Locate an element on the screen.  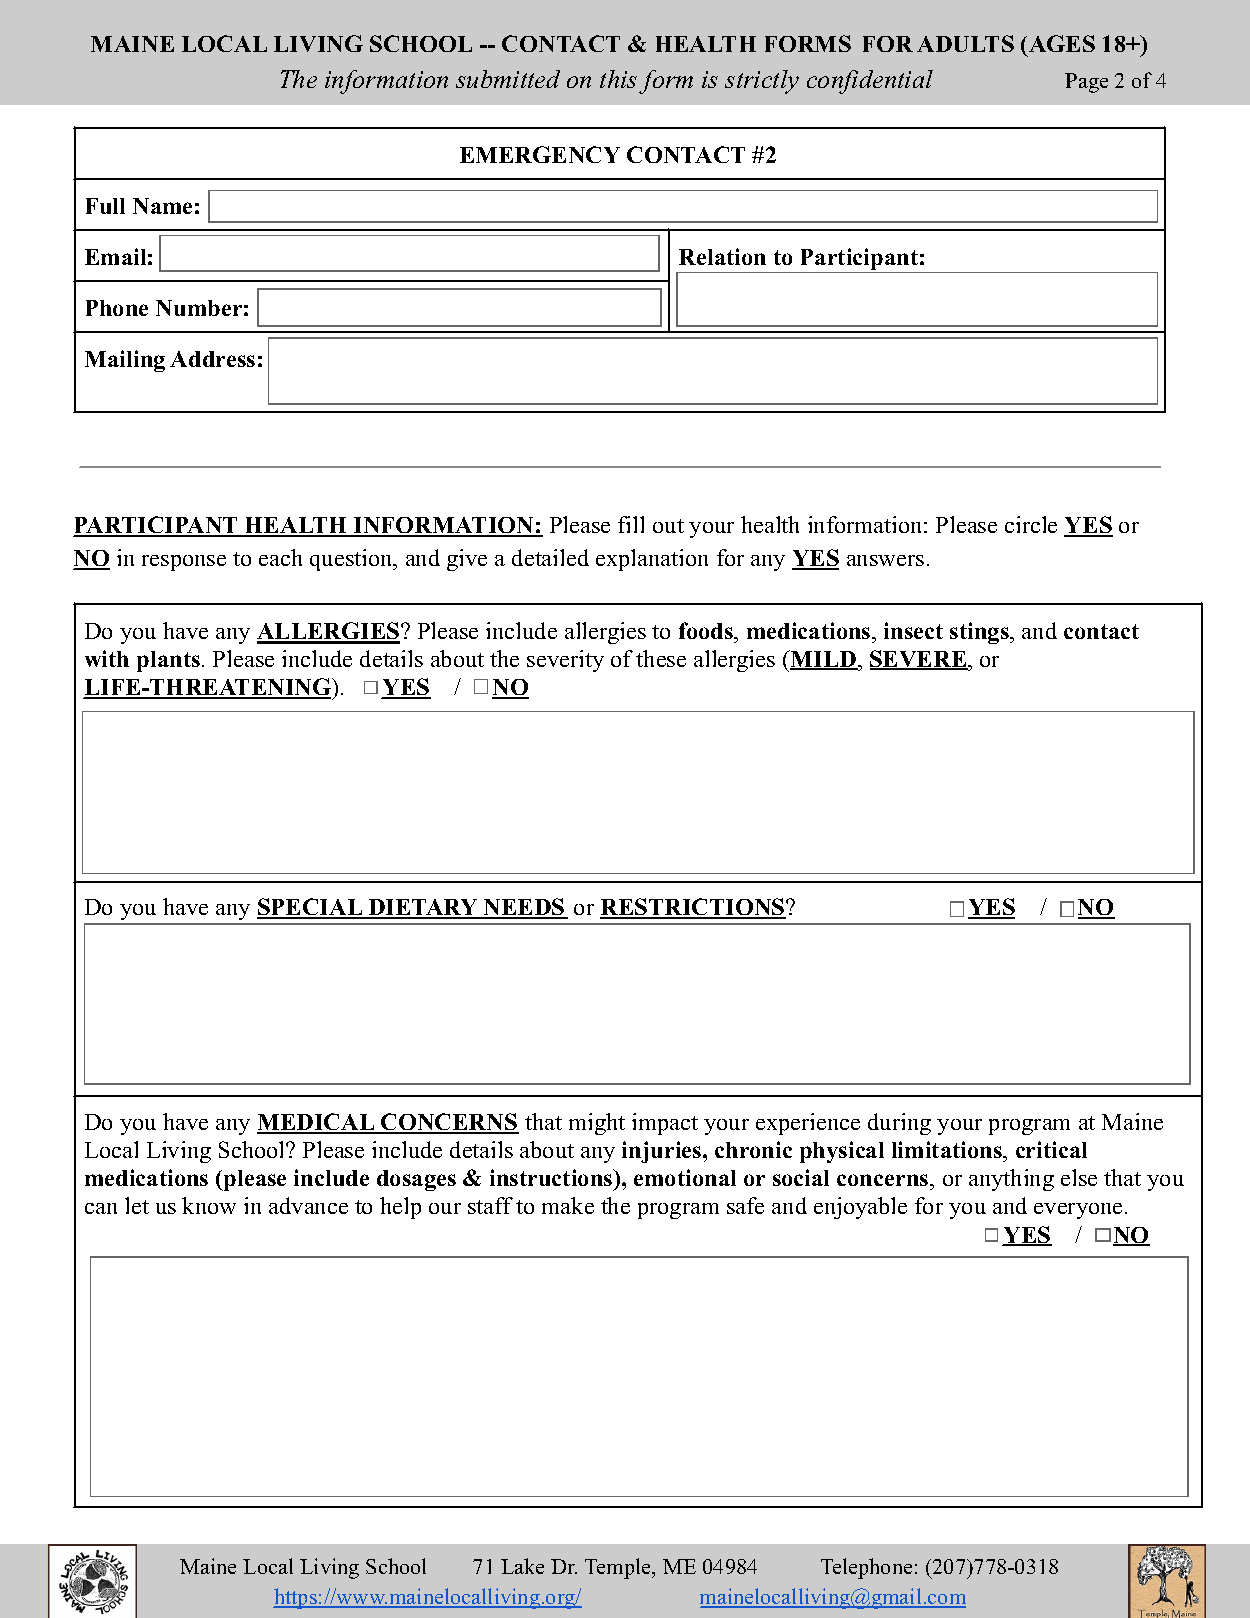
Full is located at coordinates (105, 206).
